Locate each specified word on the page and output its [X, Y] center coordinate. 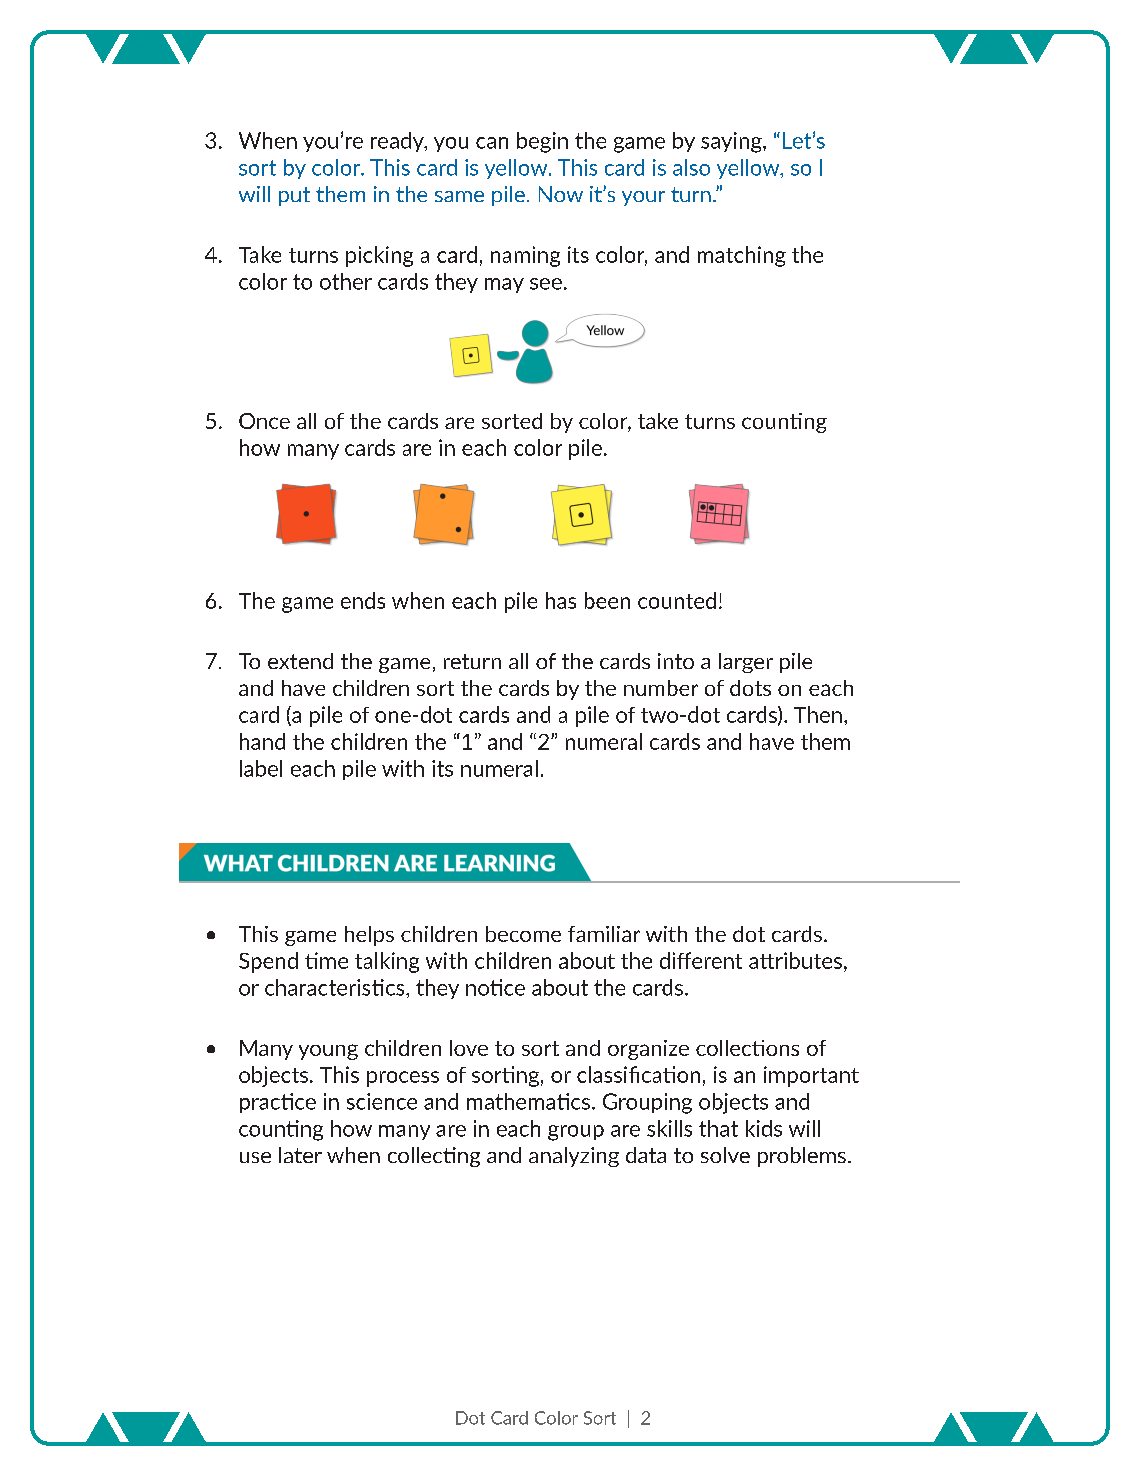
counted [677, 600]
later [300, 1155]
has [561, 600]
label [261, 768]
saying [732, 142]
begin [542, 142]
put [294, 196]
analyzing [574, 1157]
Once [264, 421]
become [523, 934]
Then [818, 714]
